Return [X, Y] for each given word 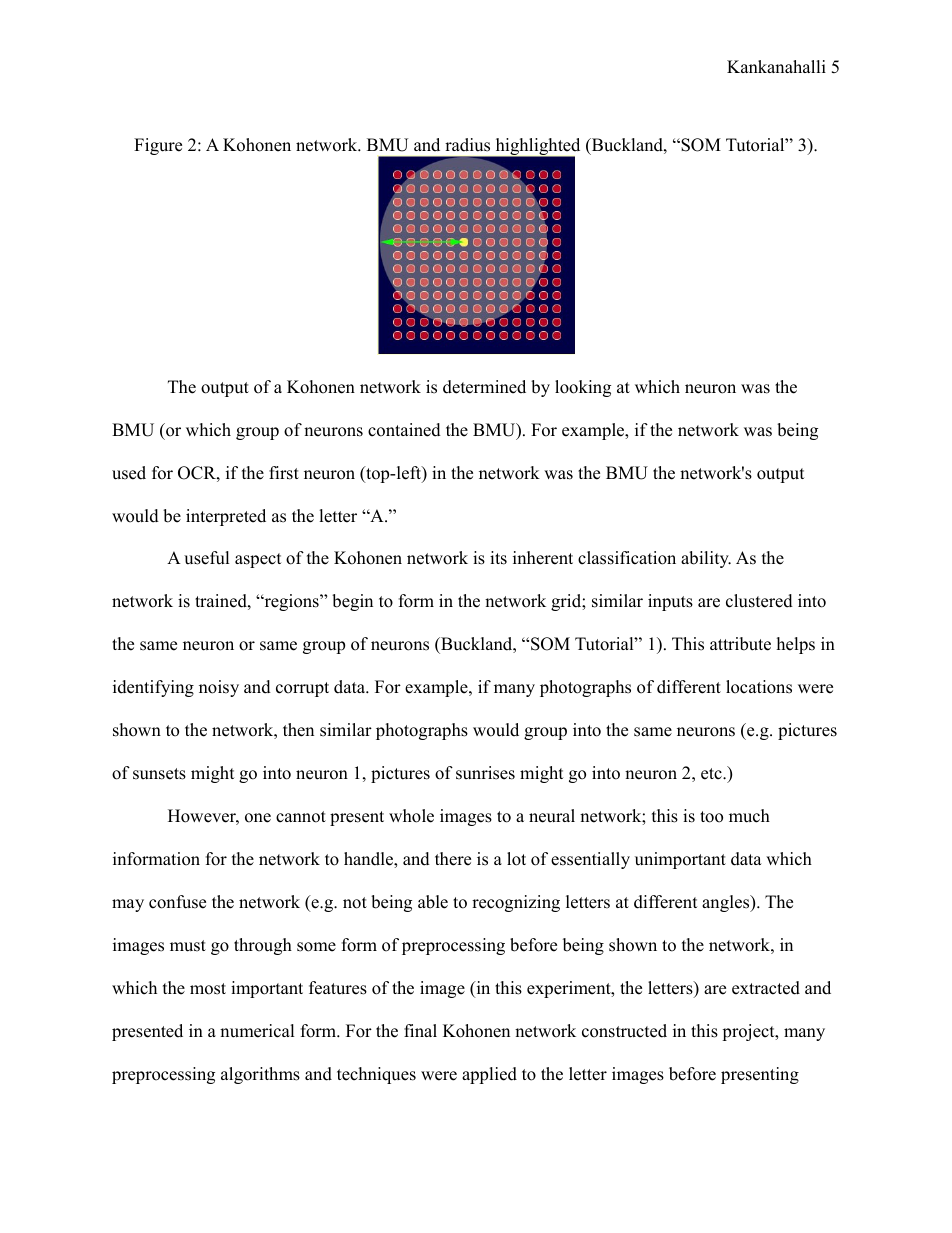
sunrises [485, 773]
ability [706, 559]
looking [583, 388]
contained [404, 430]
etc [712, 774]
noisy [219, 688]
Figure [158, 146]
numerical [257, 1031]
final [420, 1030]
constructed [624, 1031]
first [284, 473]
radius [467, 145]
